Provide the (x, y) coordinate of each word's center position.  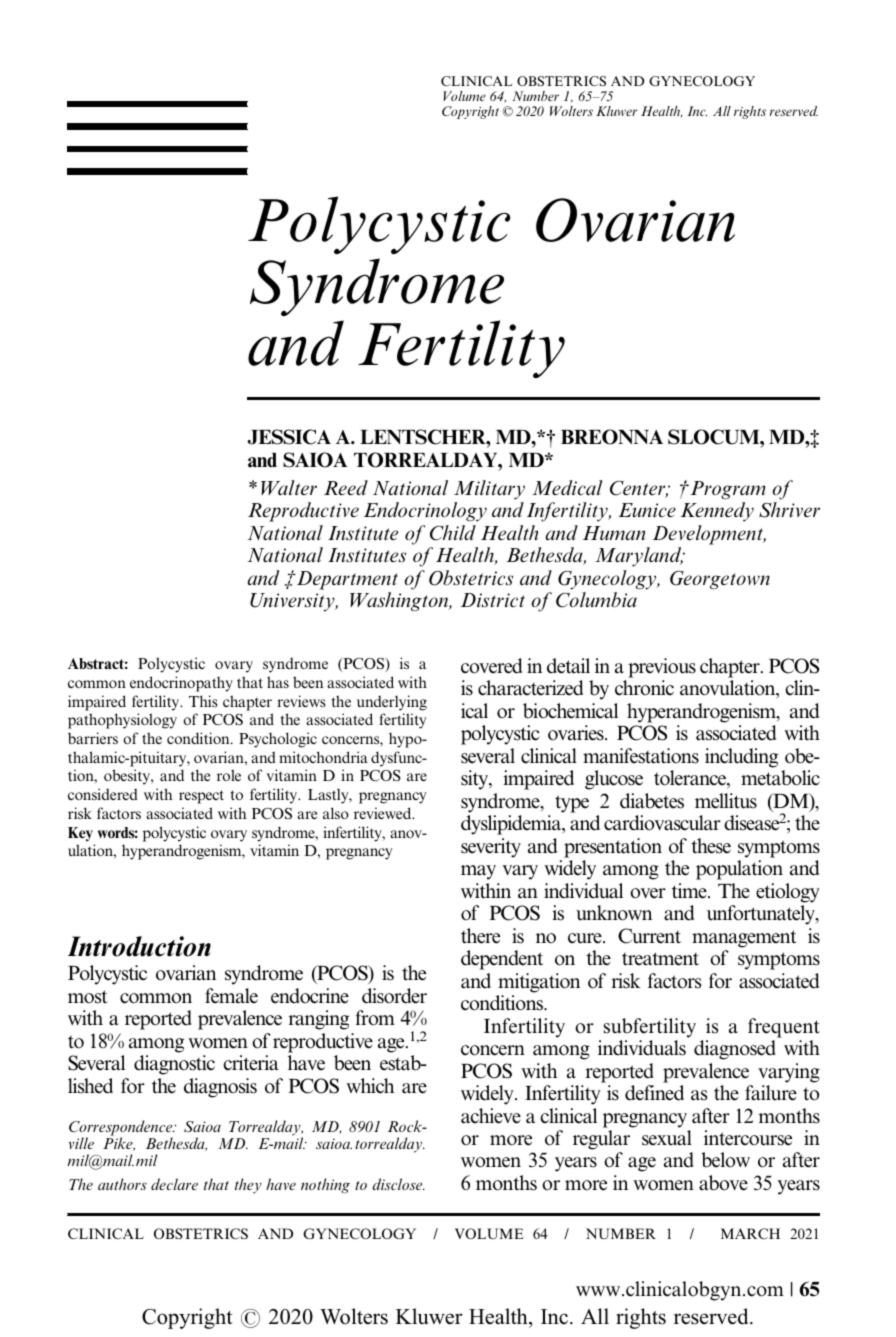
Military (489, 490)
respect (201, 797)
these (711, 846)
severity (491, 848)
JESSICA (289, 437)
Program (727, 490)
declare (174, 1184)
